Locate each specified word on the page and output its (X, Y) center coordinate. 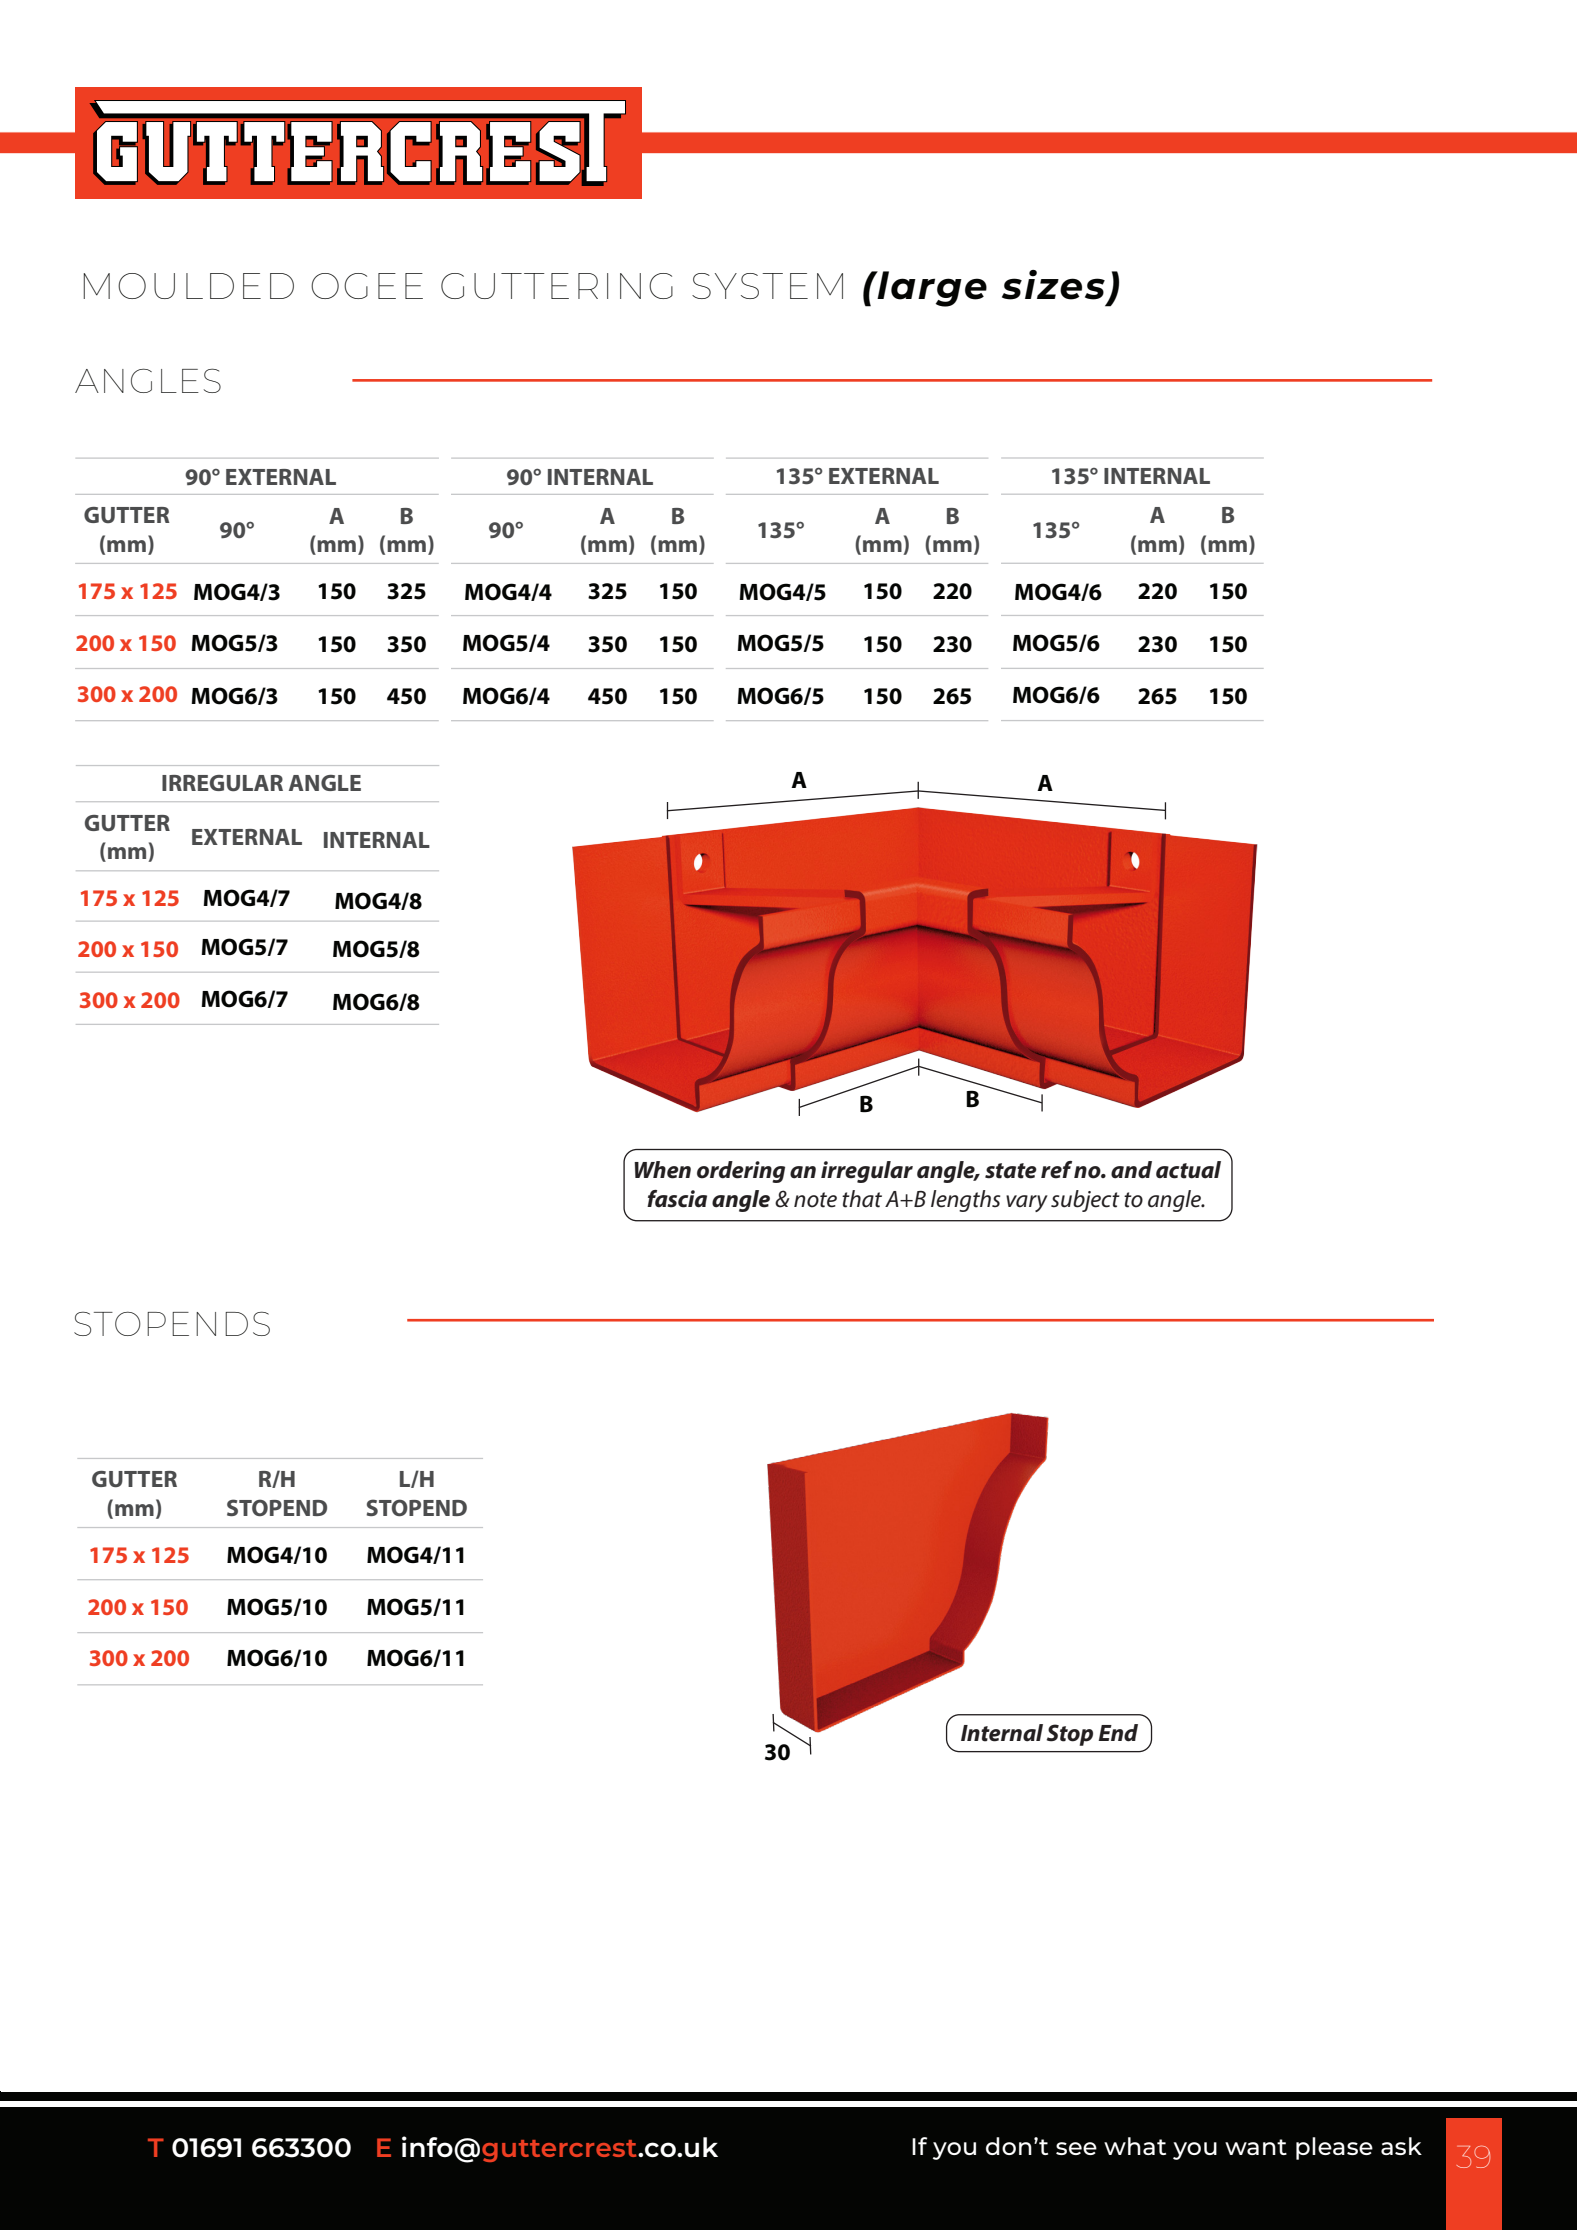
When (662, 1170)
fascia (677, 1199)
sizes (1053, 285)
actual (1188, 1170)
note (815, 1200)
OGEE (367, 286)
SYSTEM (767, 286)
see (1076, 2148)
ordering (741, 1172)
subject (1085, 1201)
